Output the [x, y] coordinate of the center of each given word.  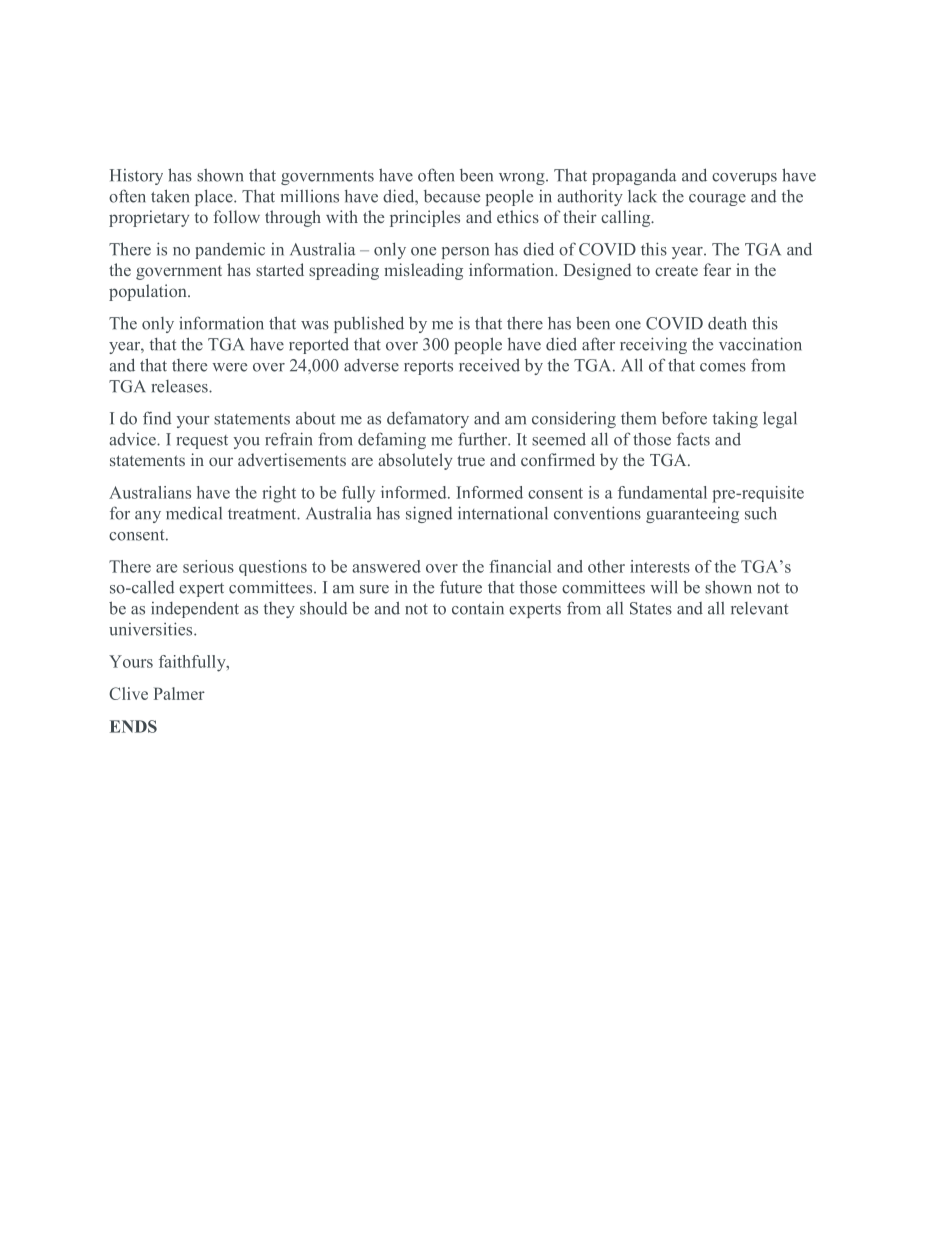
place [215, 197]
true [471, 460]
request [202, 442]
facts [693, 439]
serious [208, 566]
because [452, 196]
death [727, 323]
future [461, 587]
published [369, 324]
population [149, 292]
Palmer [179, 693]
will [663, 587]
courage [717, 200]
